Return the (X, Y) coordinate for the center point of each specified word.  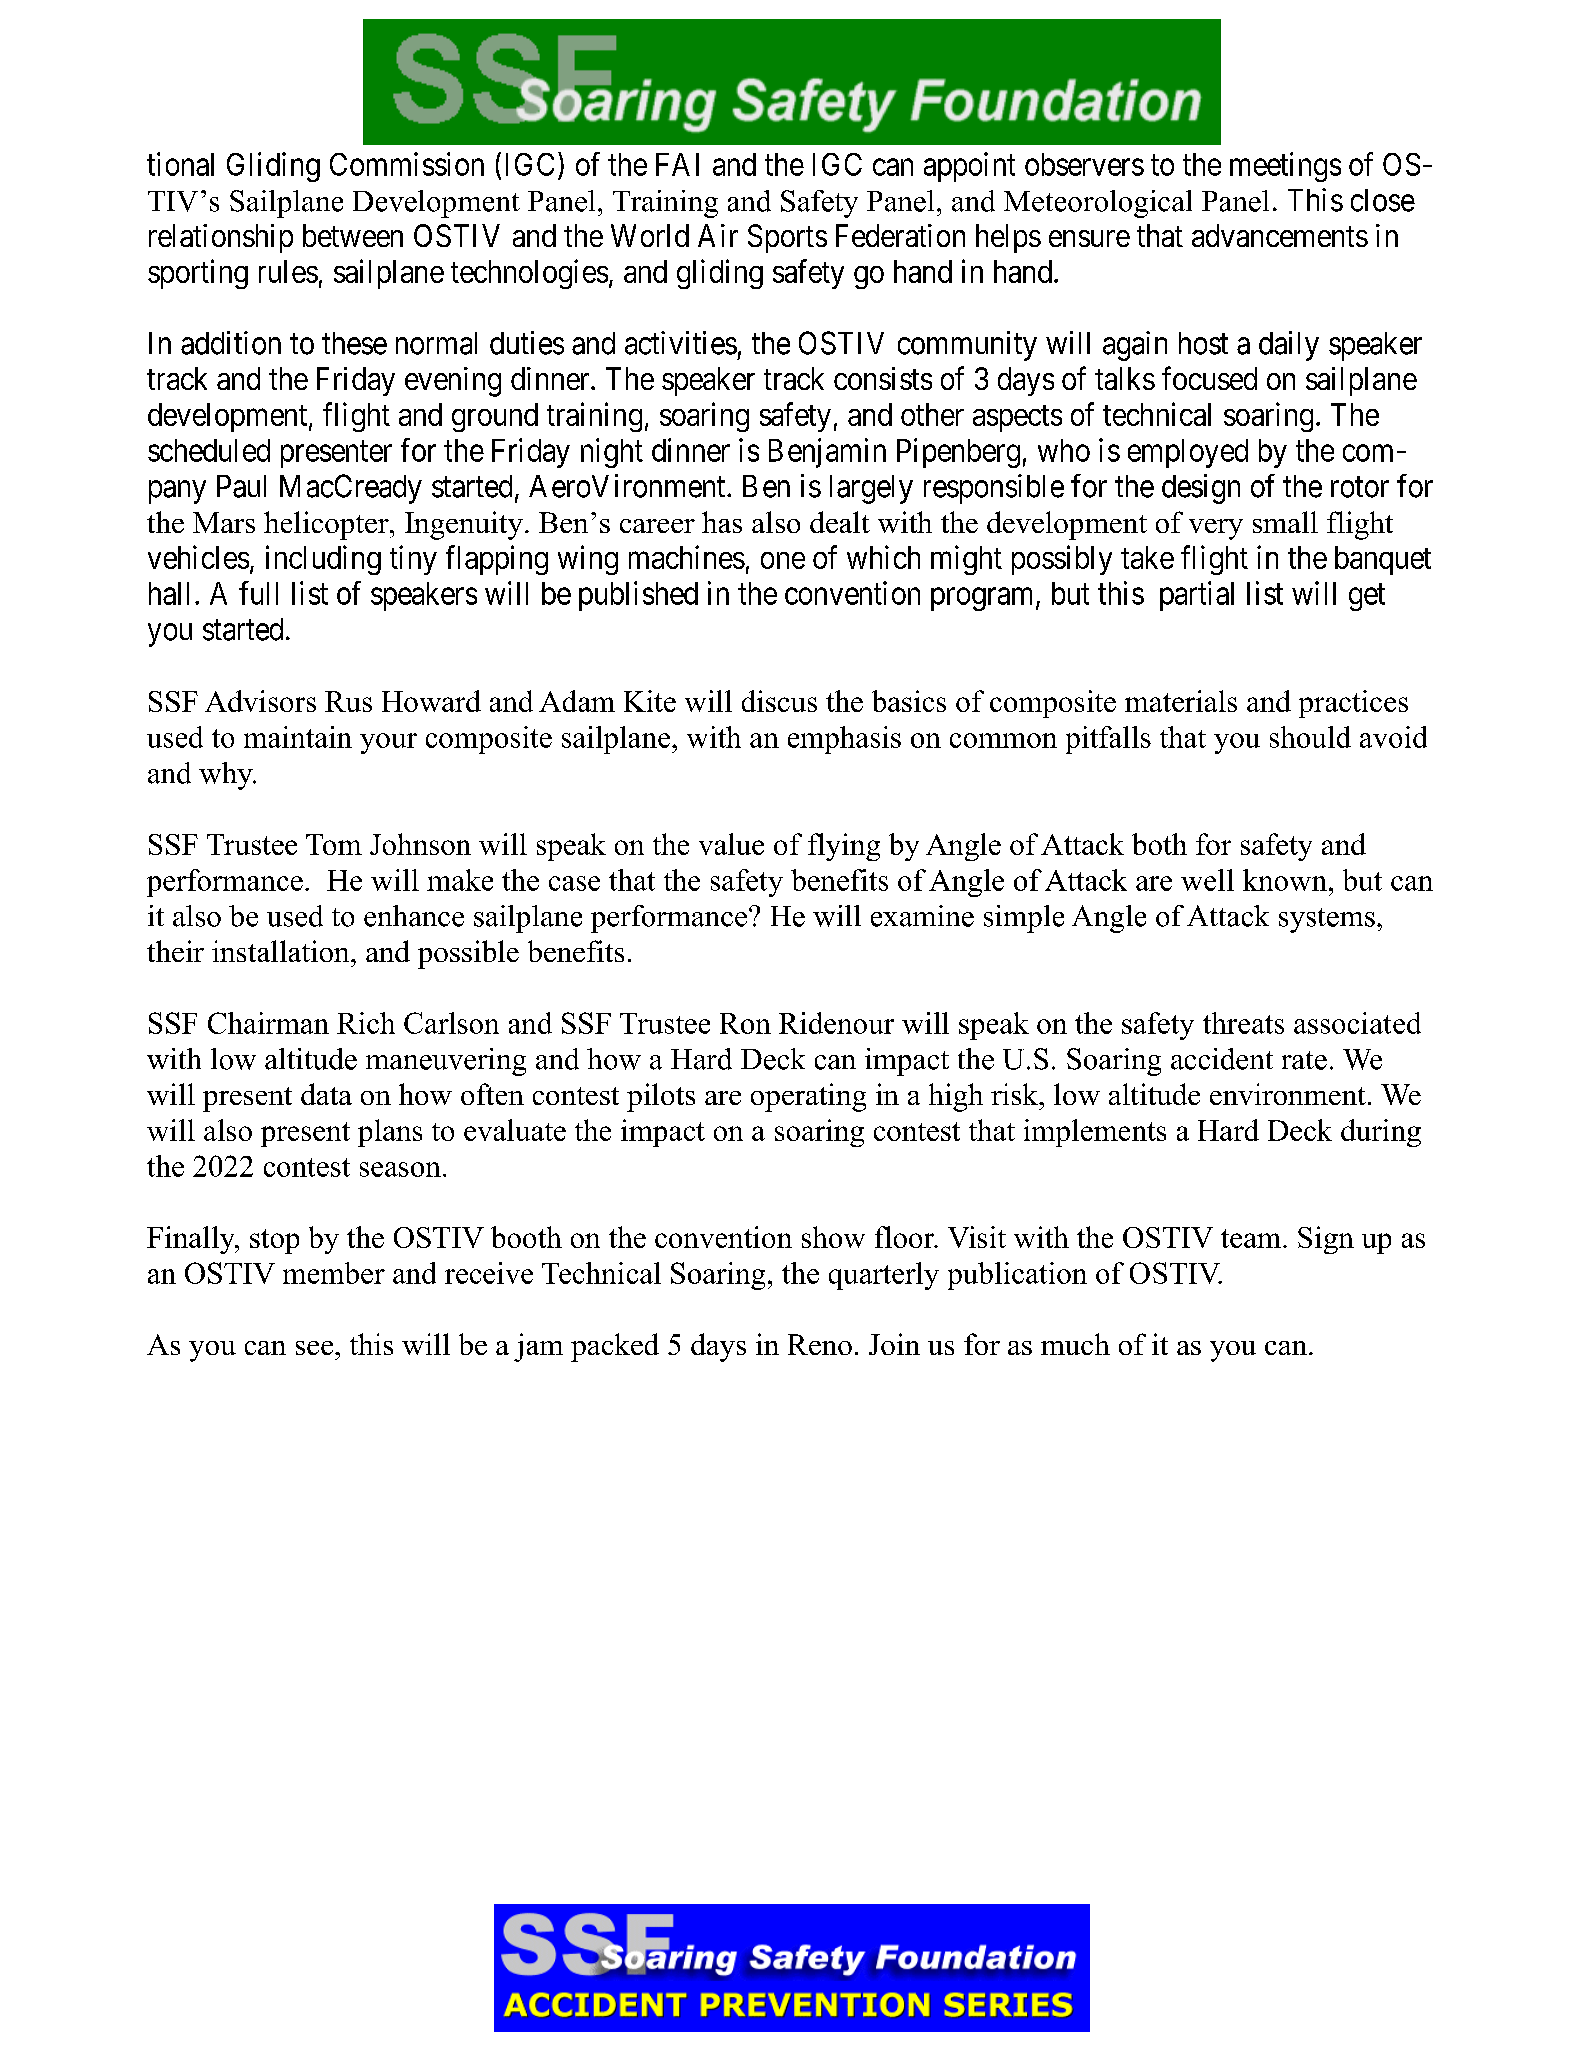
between (353, 235)
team (1251, 1238)
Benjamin (827, 453)
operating (808, 1097)
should (1310, 737)
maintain (298, 737)
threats (1243, 1023)
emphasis (844, 740)
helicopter (327, 525)
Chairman (268, 1023)
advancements (1280, 235)
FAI (677, 164)
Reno (820, 1344)
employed (1188, 453)
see (316, 1348)
